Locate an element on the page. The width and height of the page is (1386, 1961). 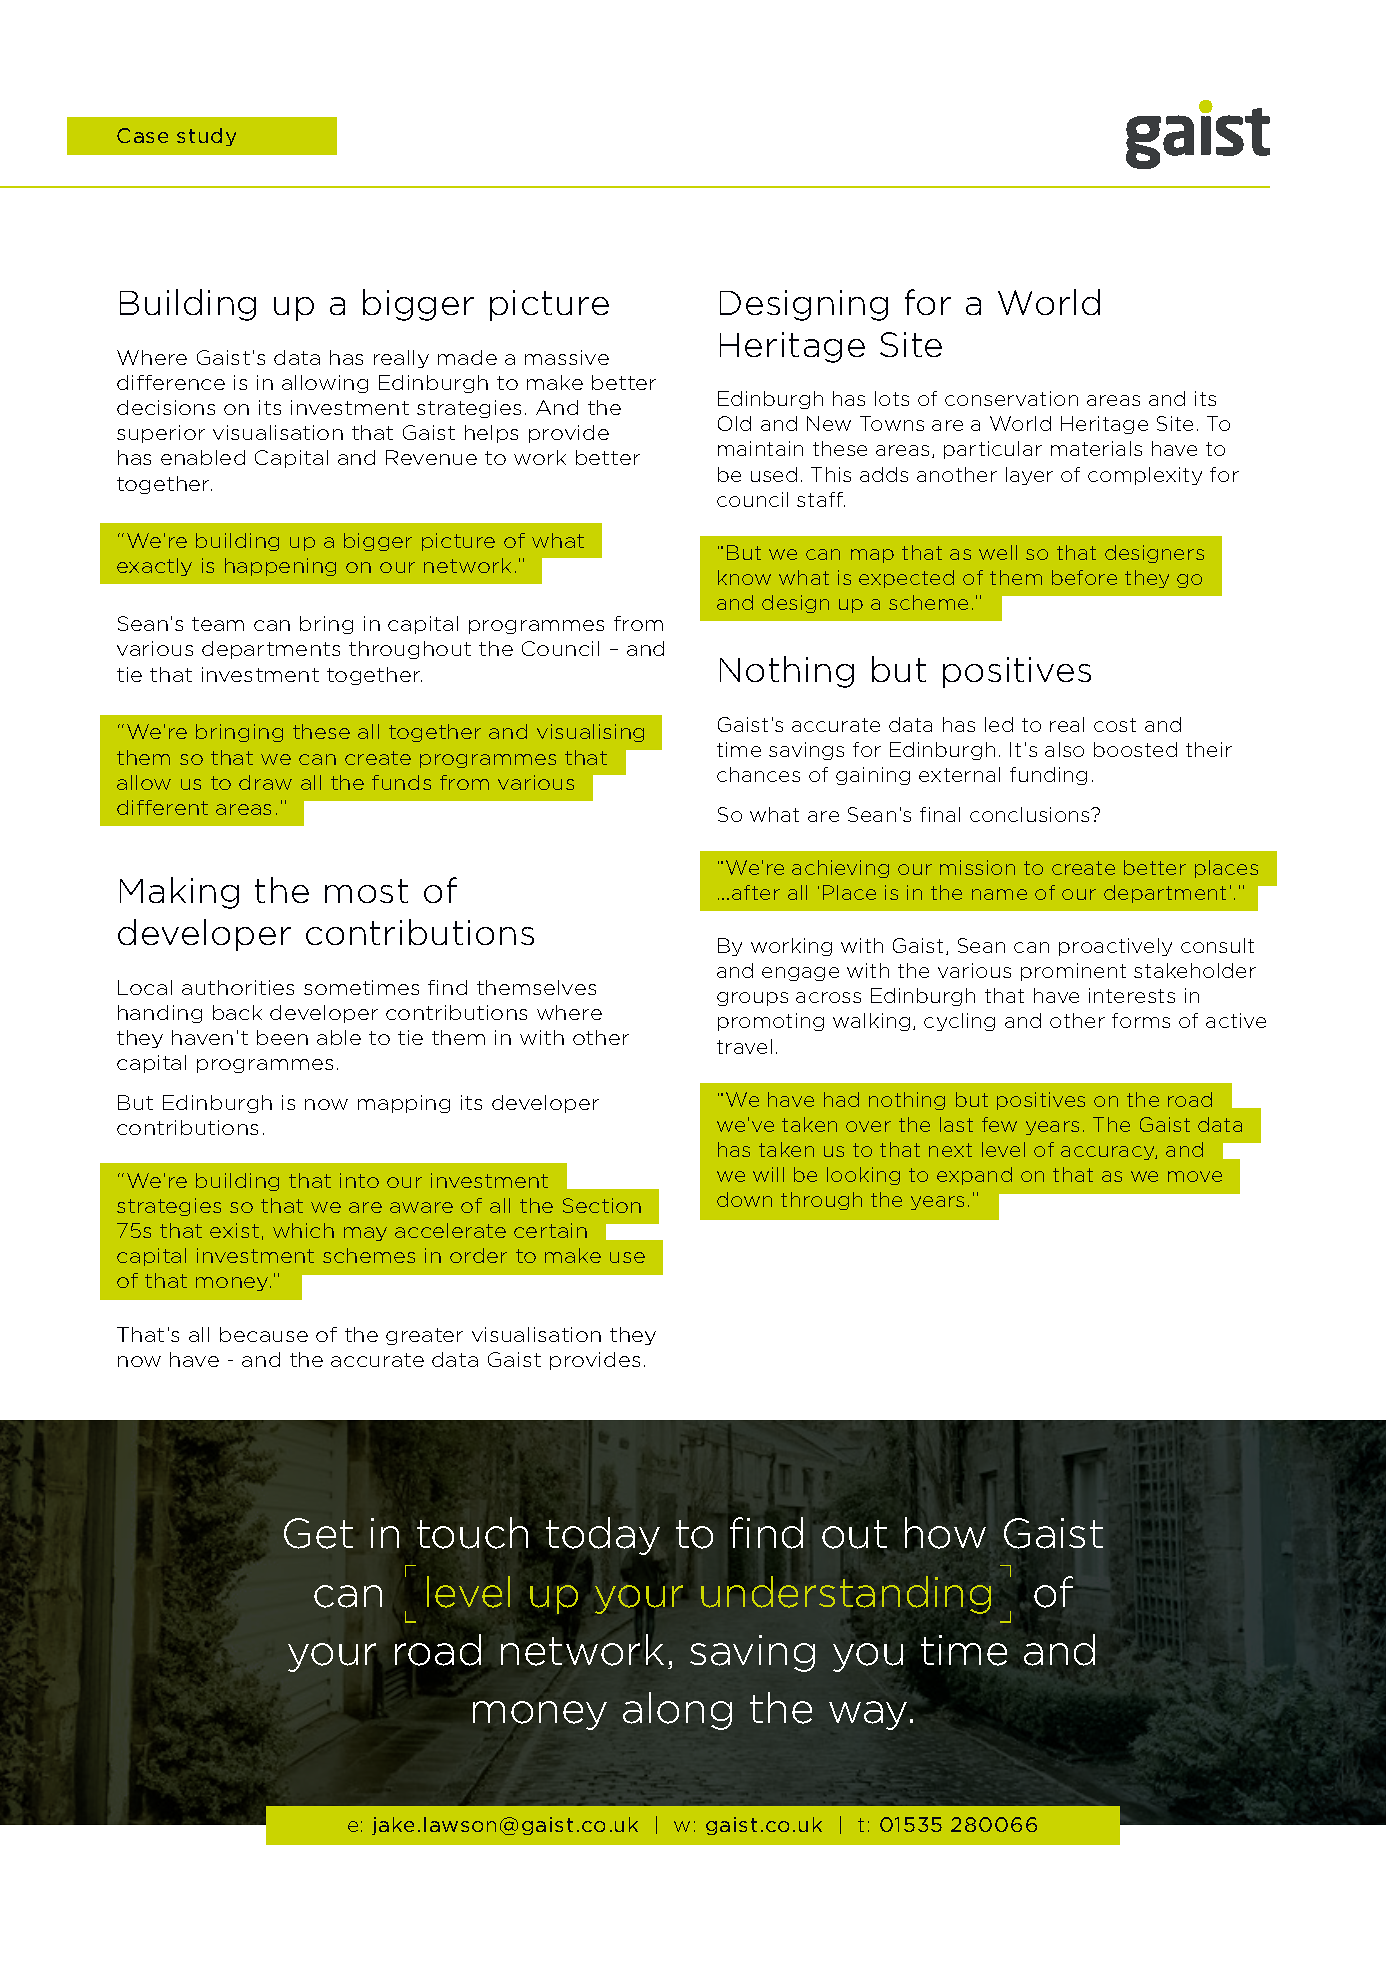
down is located at coordinates (744, 1199).
